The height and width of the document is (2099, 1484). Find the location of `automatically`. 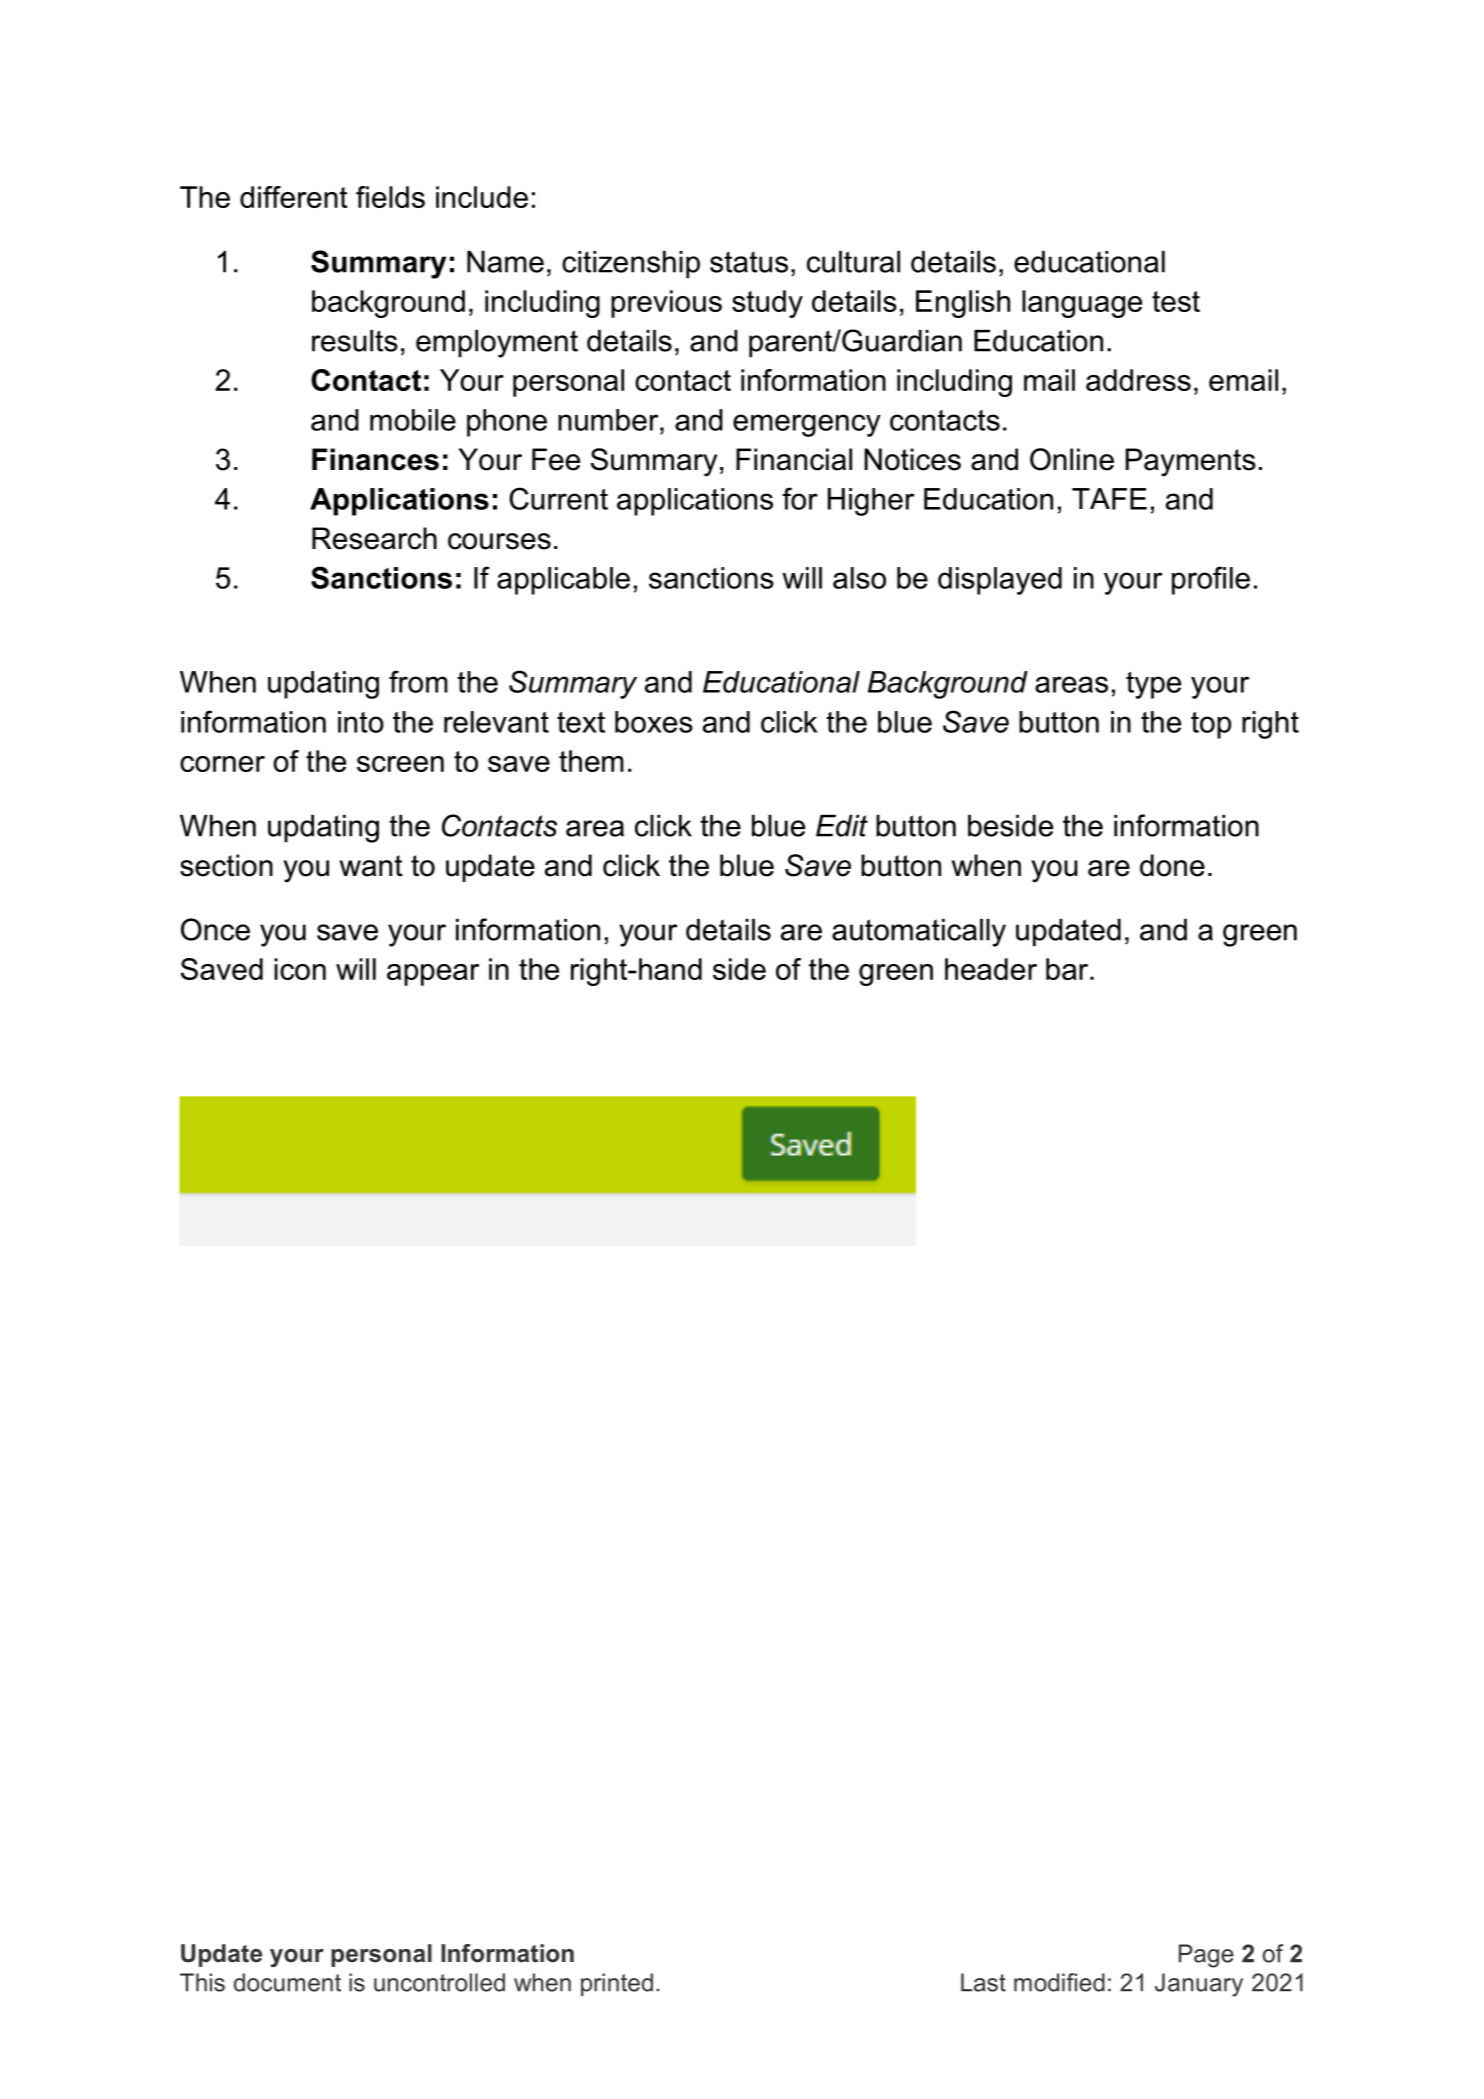

automatically is located at coordinates (919, 933).
